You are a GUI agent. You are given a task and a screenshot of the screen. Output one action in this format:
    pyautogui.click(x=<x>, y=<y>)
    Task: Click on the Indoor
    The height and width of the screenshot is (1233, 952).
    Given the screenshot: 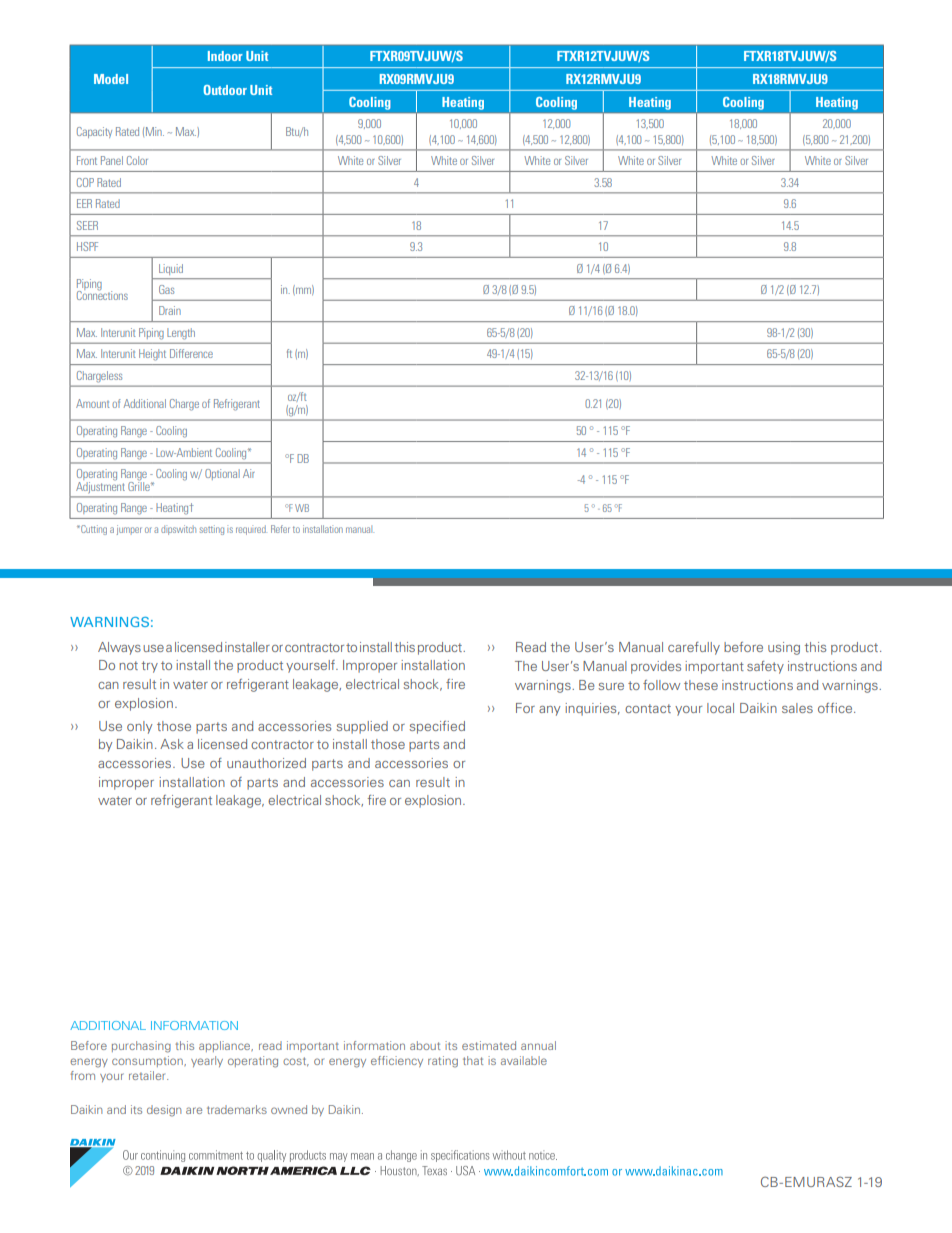 What is the action you would take?
    pyautogui.click(x=225, y=56)
